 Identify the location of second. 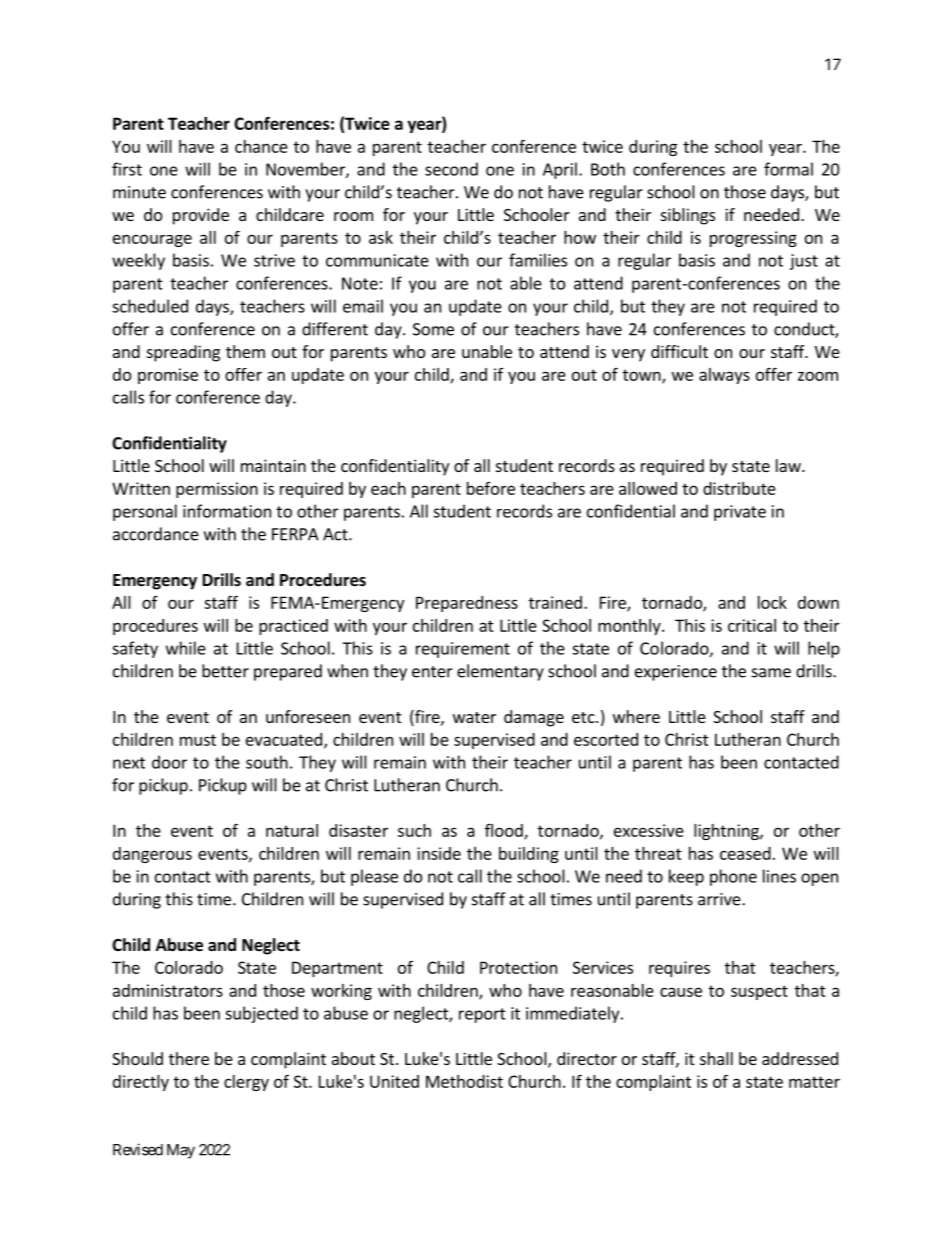
(451, 169).
